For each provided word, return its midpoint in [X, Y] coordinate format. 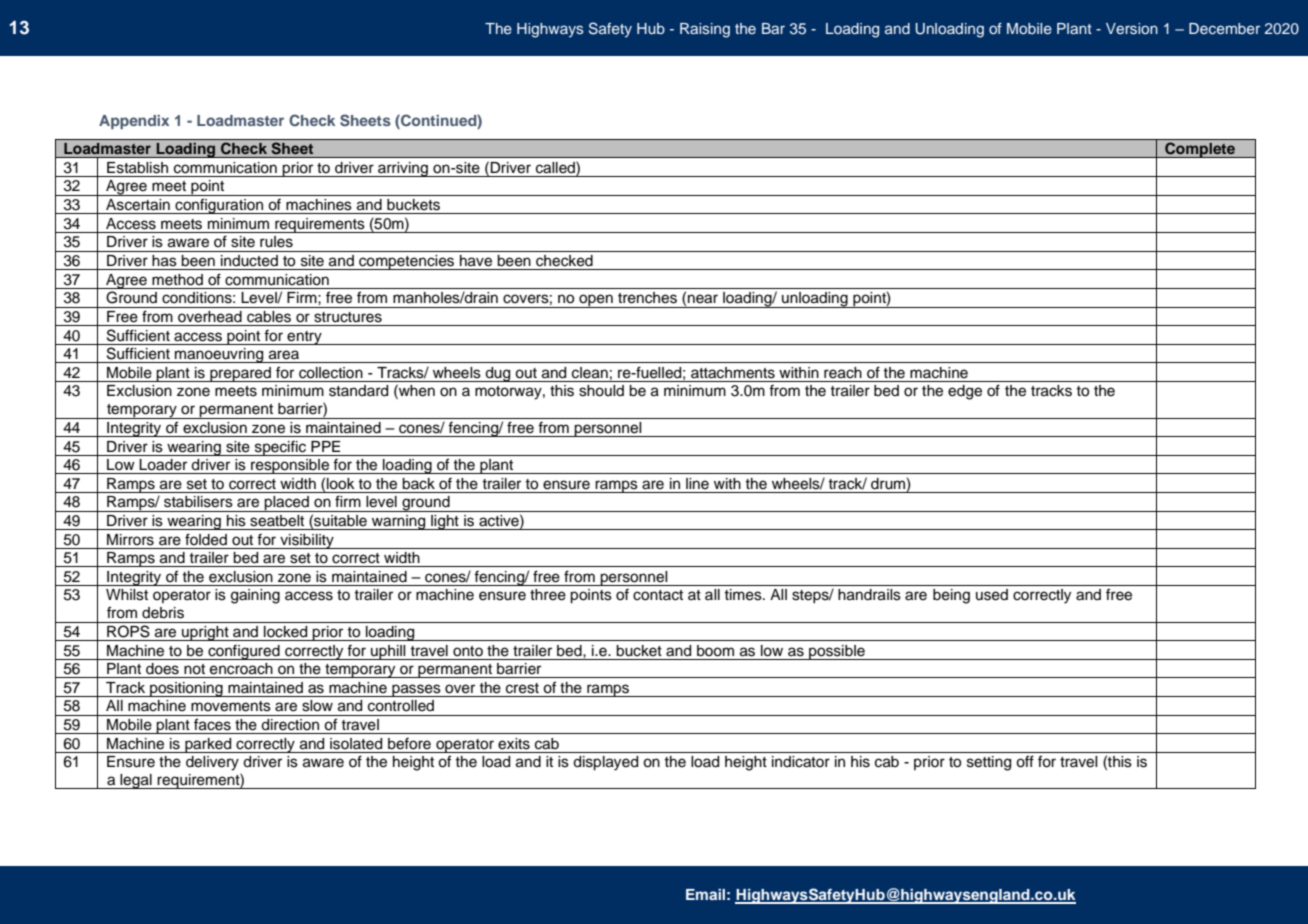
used [992, 595]
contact [658, 595]
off [1025, 761]
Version [1132, 29]
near [703, 299]
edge [965, 392]
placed [287, 504]
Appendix [134, 122]
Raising [705, 30]
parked [208, 745]
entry [304, 338]
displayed [605, 763]
